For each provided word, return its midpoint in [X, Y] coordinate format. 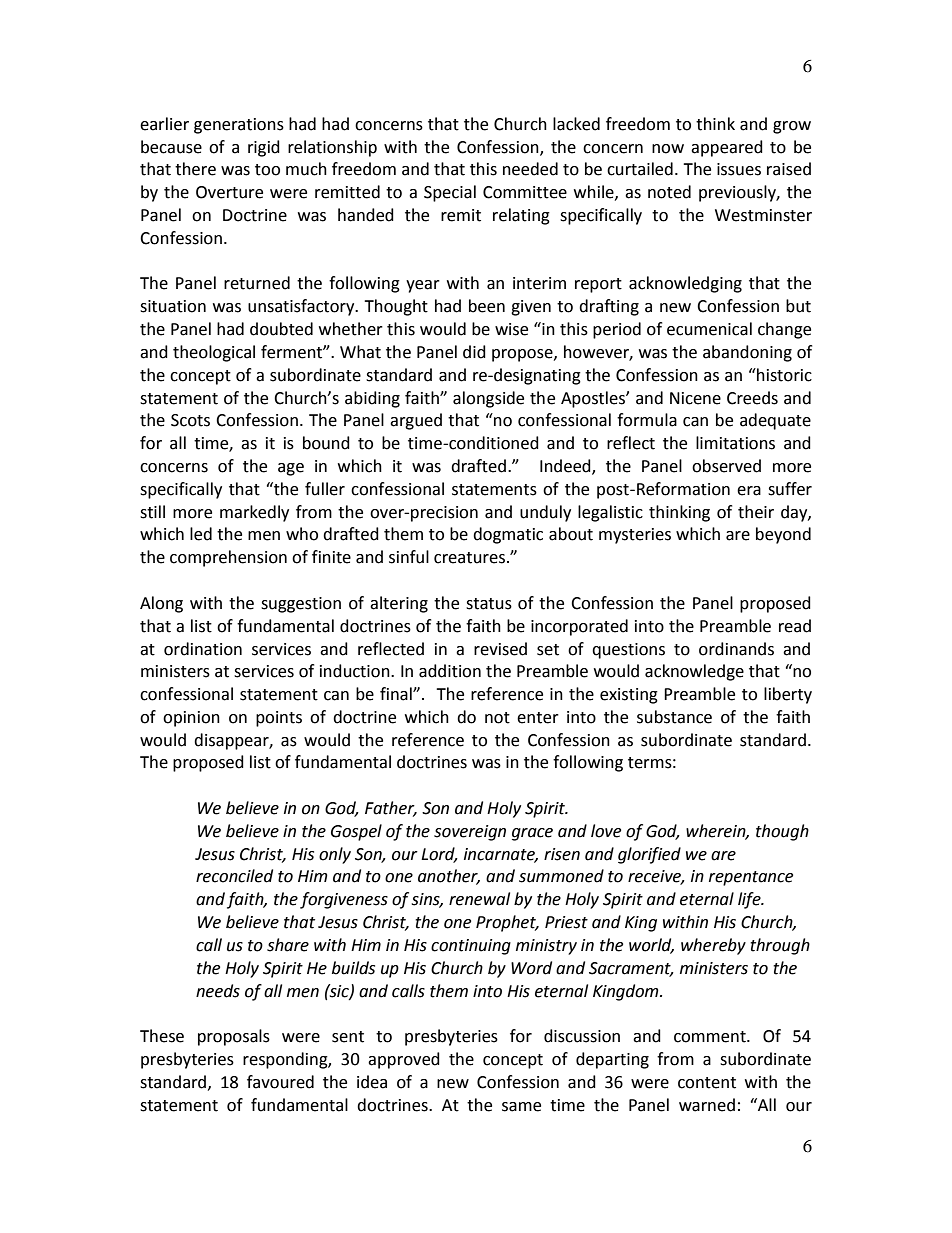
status [489, 604]
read [795, 626]
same [521, 1107]
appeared [727, 148]
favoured [280, 1082]
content [707, 1083]
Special [450, 193]
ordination [203, 649]
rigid [264, 148]
